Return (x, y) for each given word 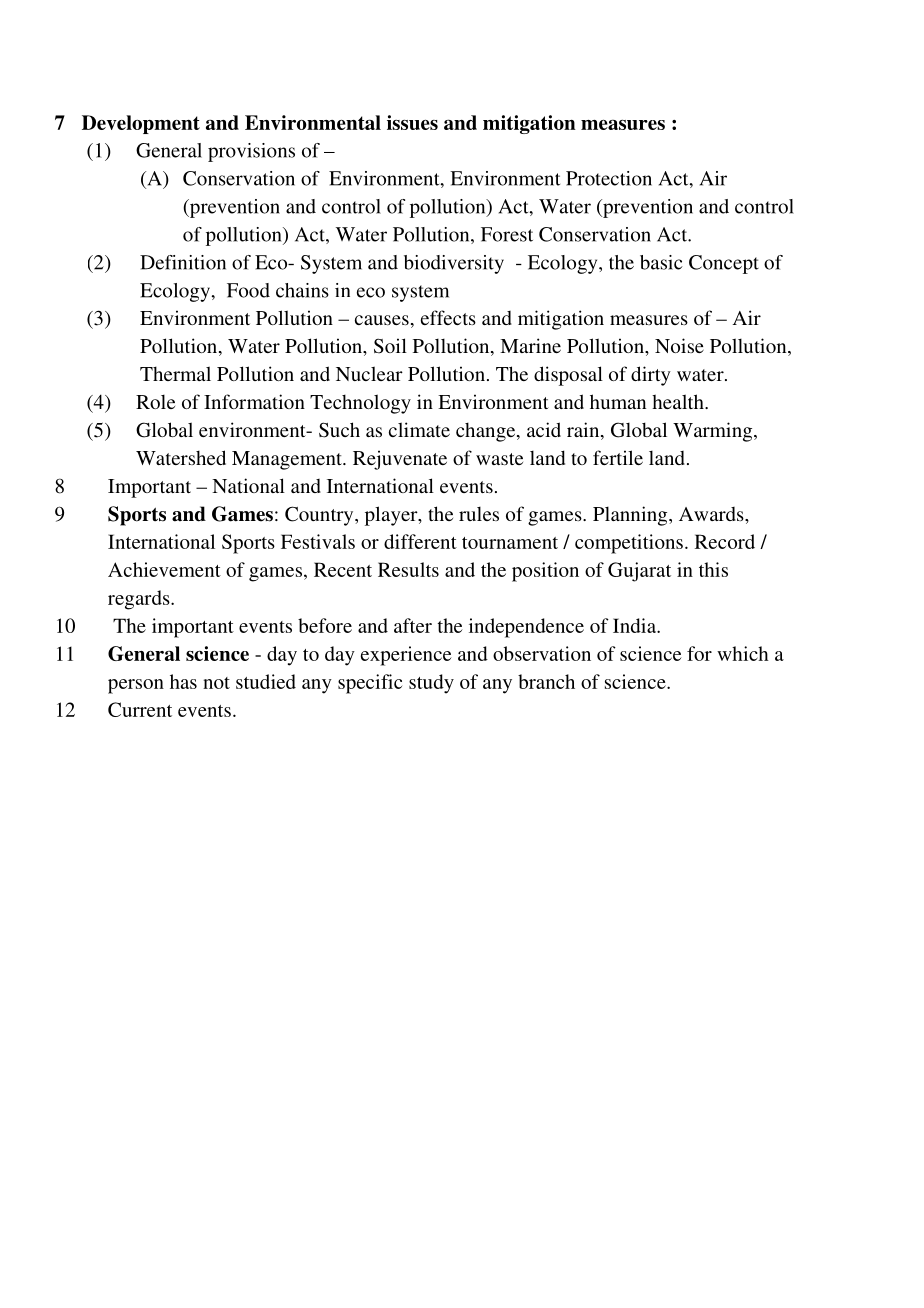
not (216, 683)
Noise (679, 345)
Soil (390, 346)
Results (408, 569)
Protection (609, 178)
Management (288, 460)
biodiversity (454, 264)
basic (661, 262)
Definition (183, 262)
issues (412, 122)
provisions (251, 152)
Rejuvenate (400, 460)
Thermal (175, 373)
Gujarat (639, 572)
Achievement (164, 569)
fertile (618, 457)
